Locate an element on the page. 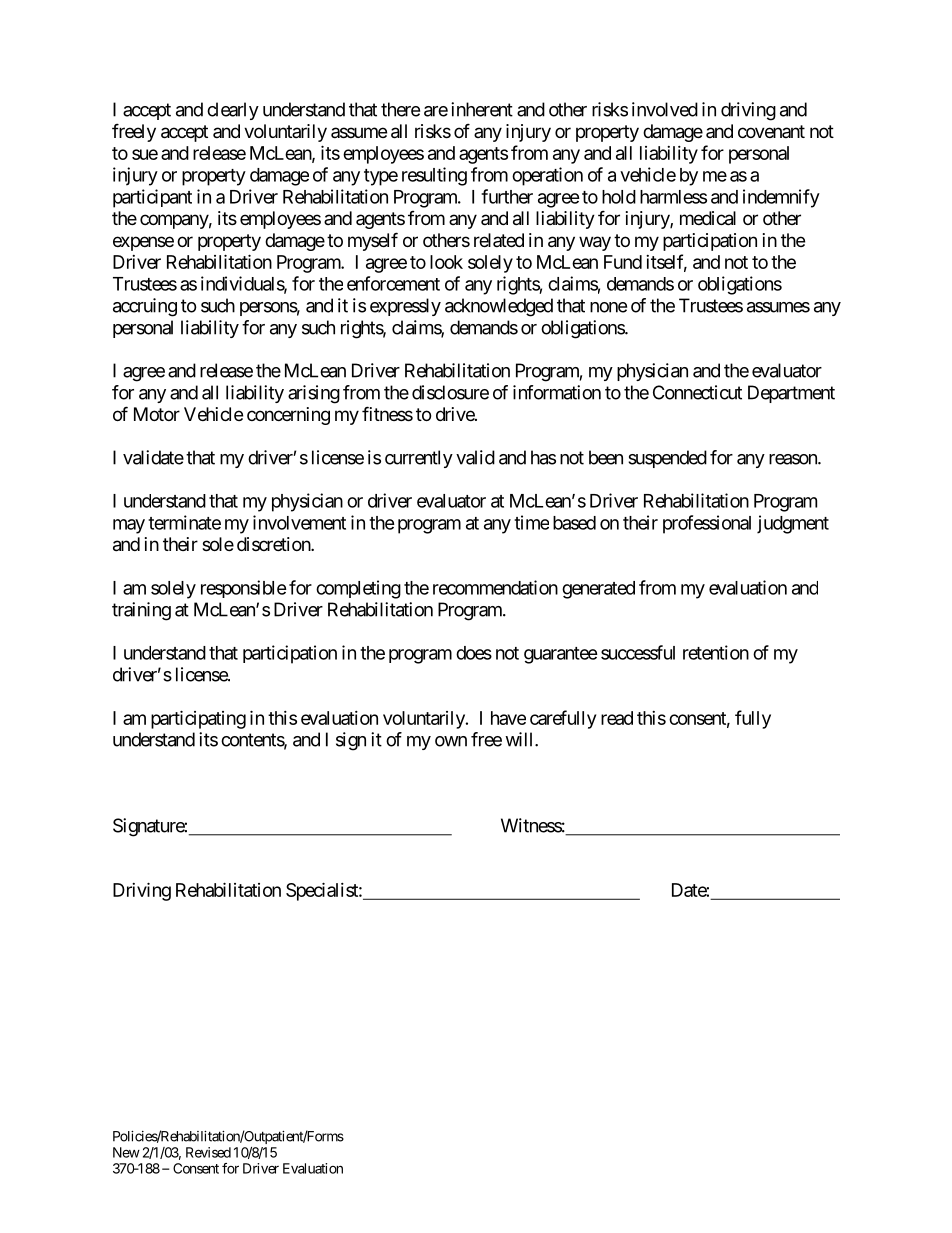  Revised is located at coordinates (208, 1152).
